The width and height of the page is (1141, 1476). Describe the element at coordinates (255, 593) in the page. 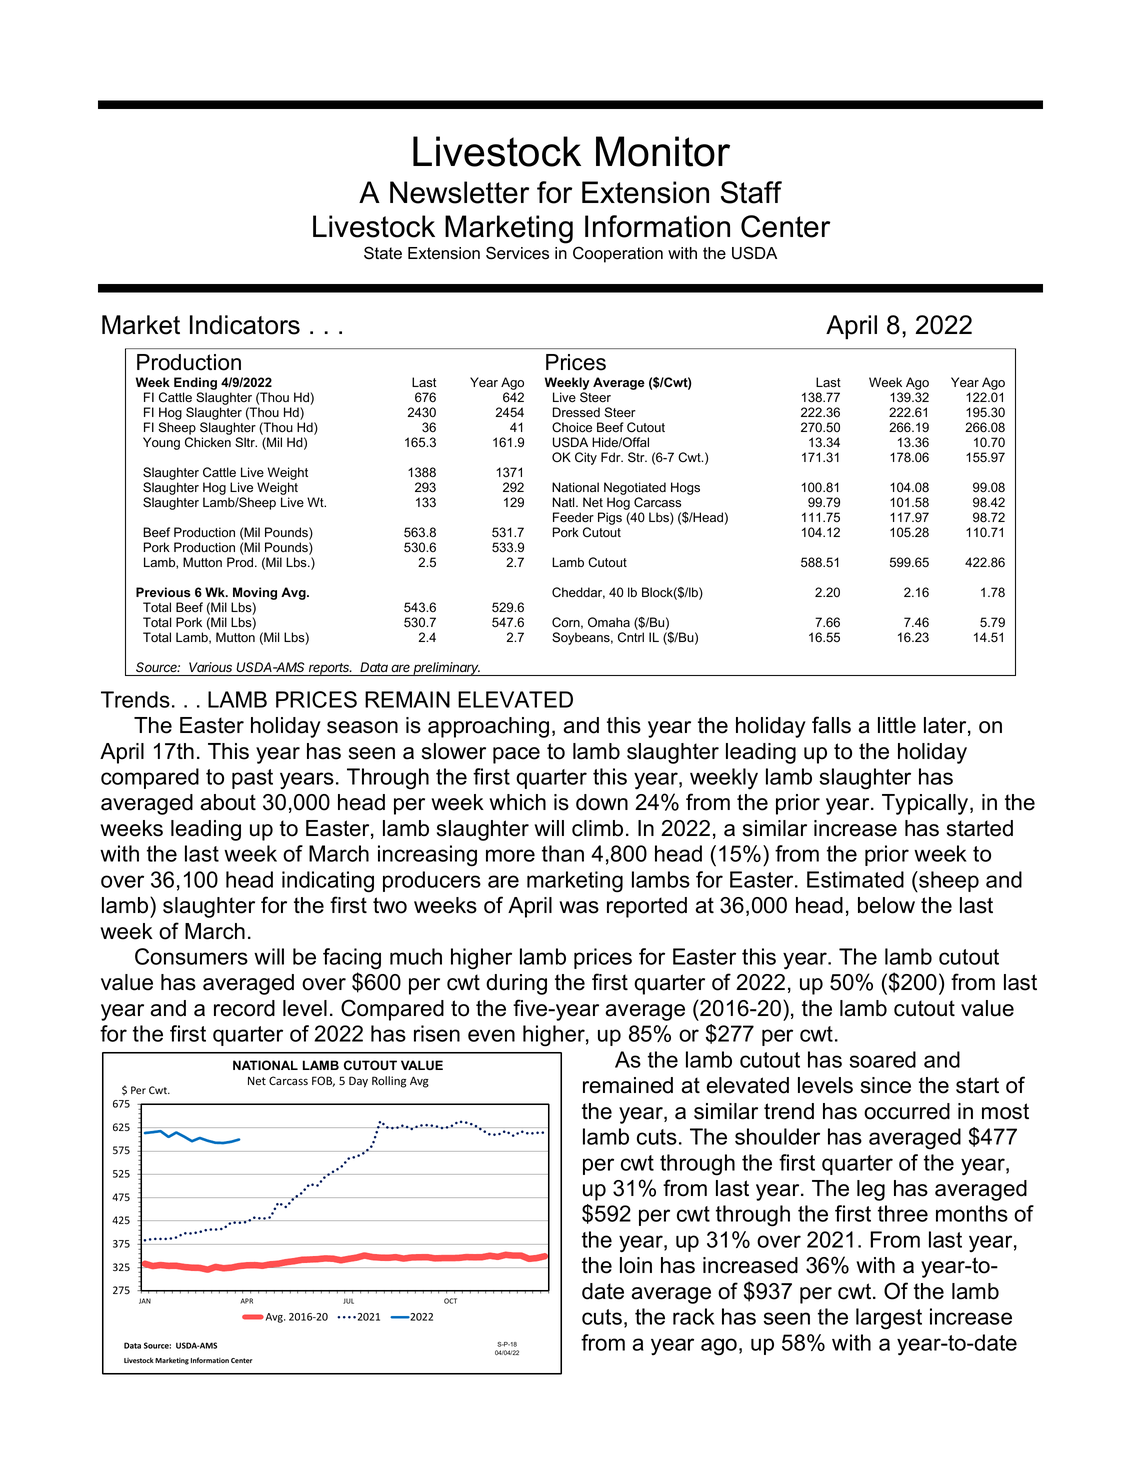

I see `Moving` at that location.
